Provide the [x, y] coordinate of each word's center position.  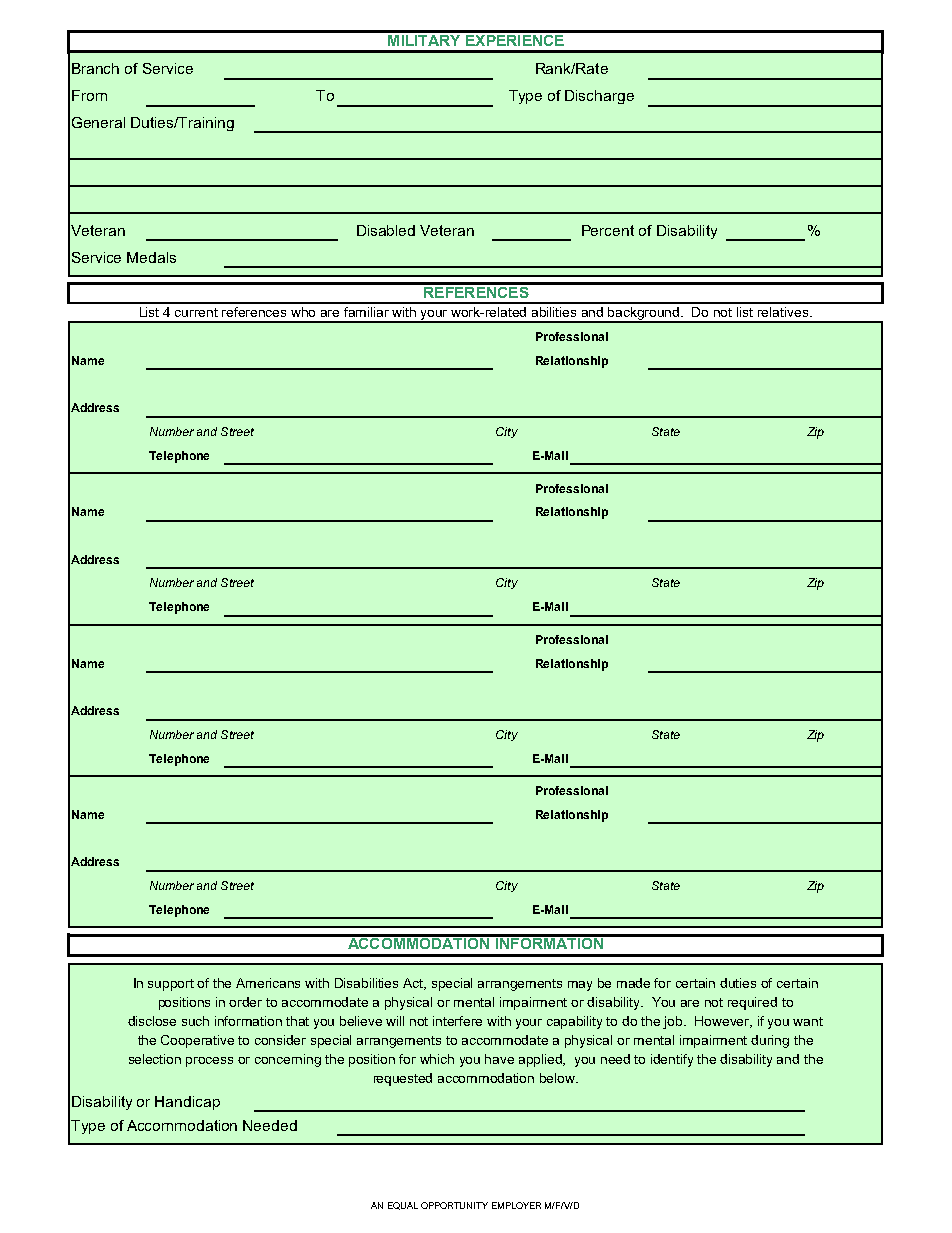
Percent [608, 230]
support [171, 985]
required [752, 1003]
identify [672, 1060]
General [98, 122]
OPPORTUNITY [454, 1205]
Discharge [599, 97]
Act [414, 984]
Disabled [386, 230]
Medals [151, 257]
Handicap [187, 1103]
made [633, 983]
